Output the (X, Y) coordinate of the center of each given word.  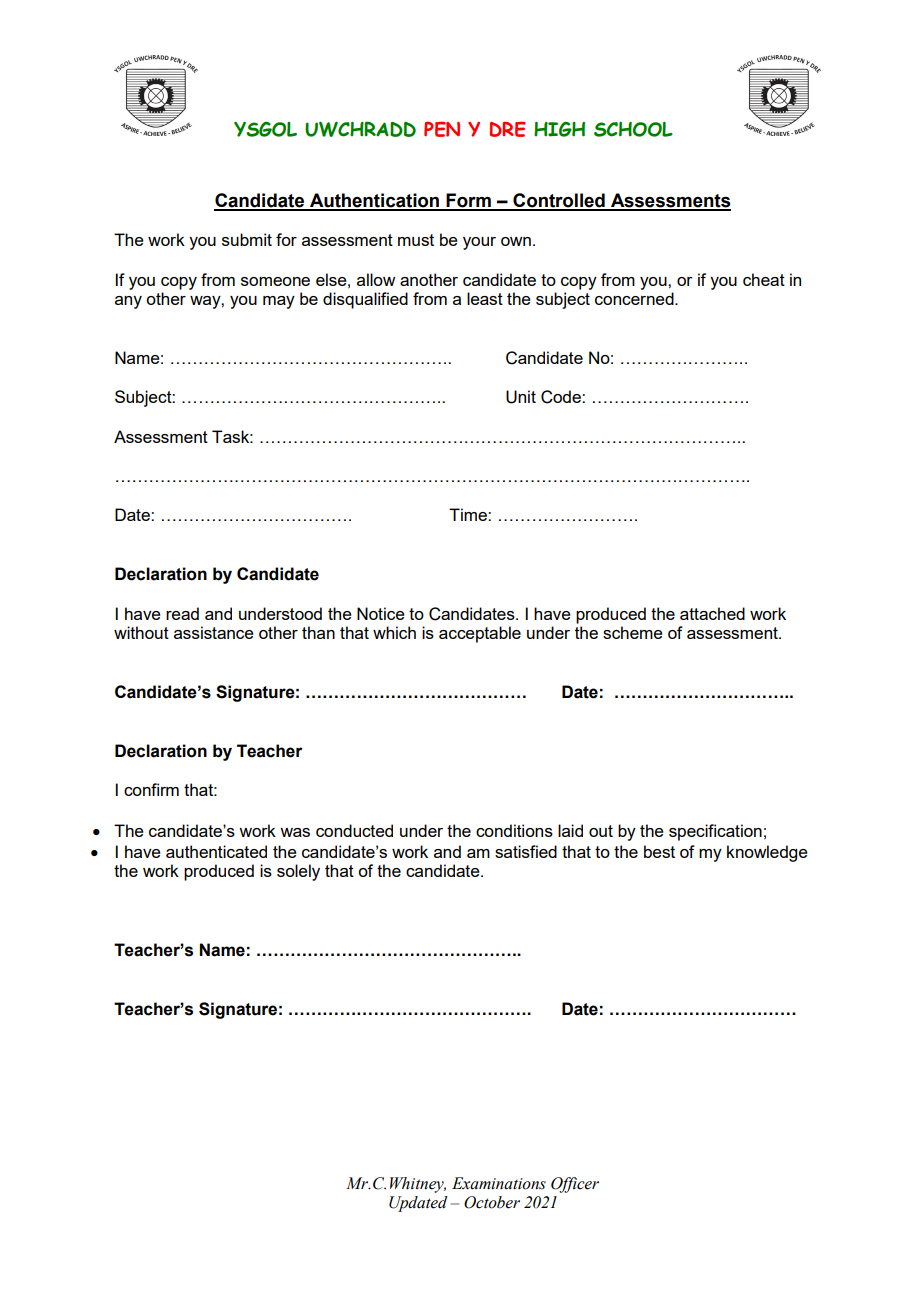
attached (712, 613)
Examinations (499, 1183)
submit (247, 239)
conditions (514, 830)
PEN (442, 129)
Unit (521, 397)
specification (715, 832)
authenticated (216, 851)
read (182, 613)
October (492, 1202)
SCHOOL (633, 129)
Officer (575, 1185)
